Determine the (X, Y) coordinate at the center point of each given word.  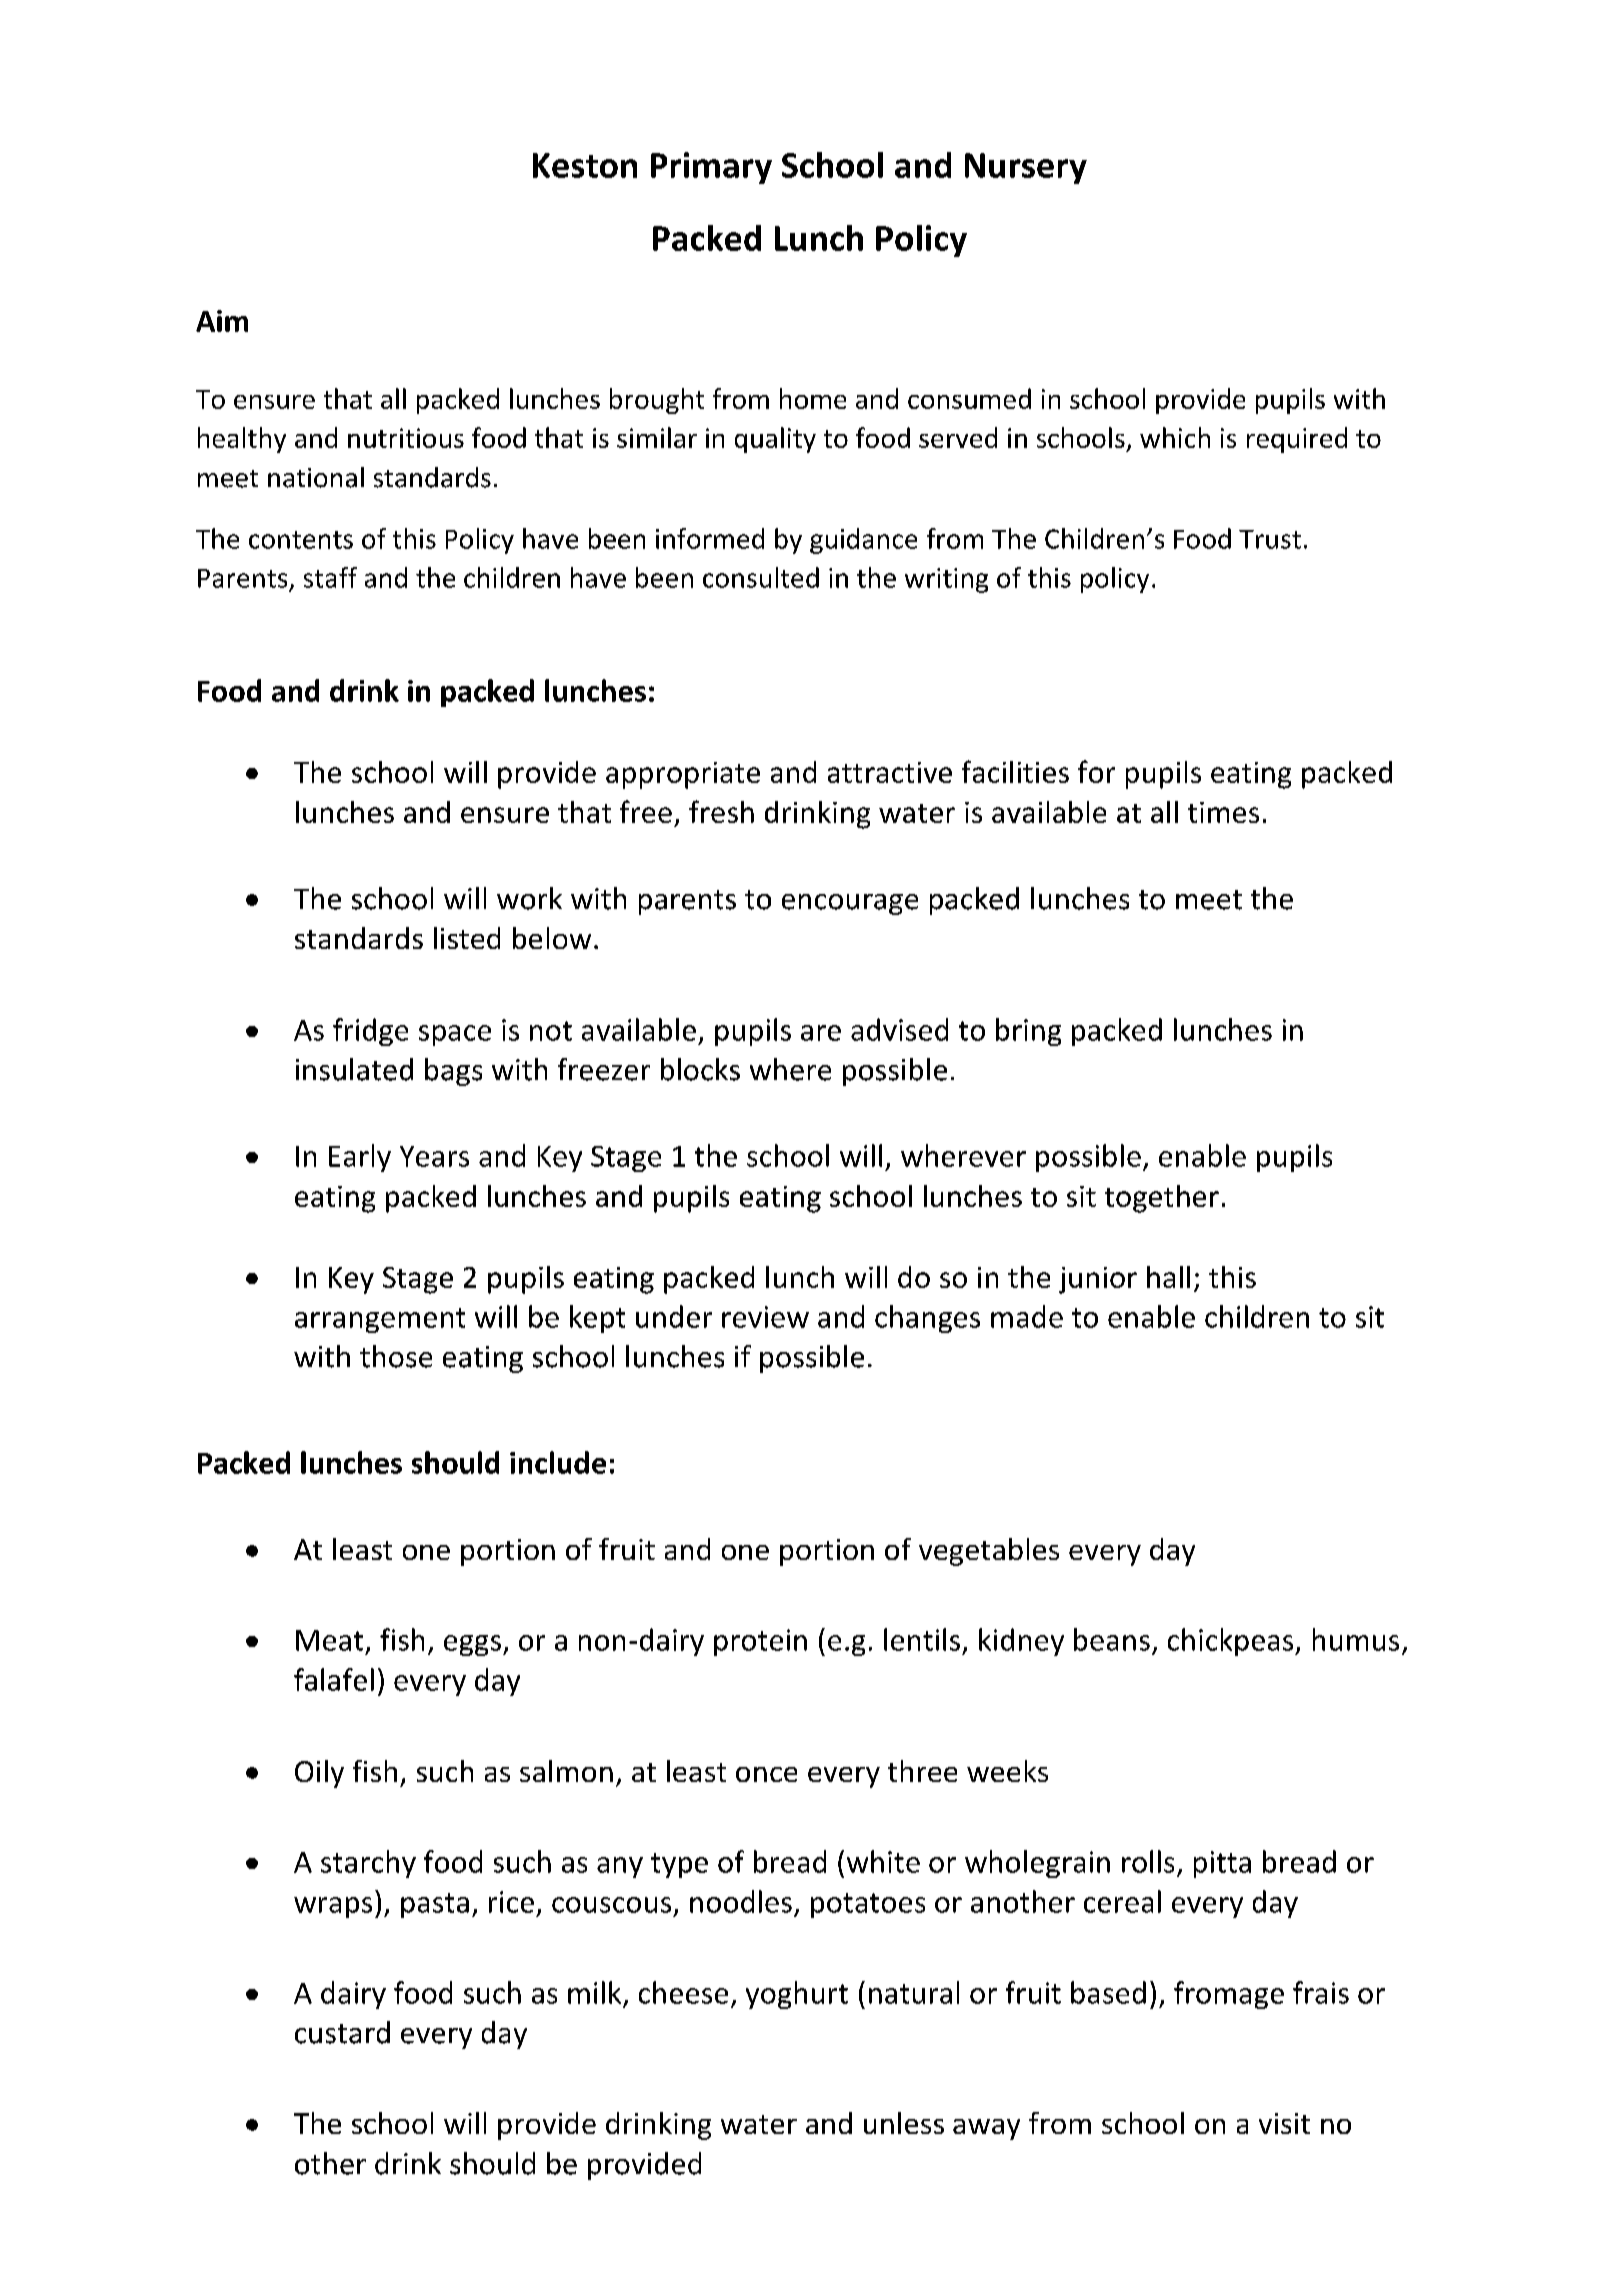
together (1162, 1199)
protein (760, 1642)
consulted (761, 577)
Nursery (1026, 168)
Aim (222, 321)
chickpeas (1232, 1642)
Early (360, 1158)
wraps (333, 1907)
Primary (711, 168)
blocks (700, 1069)
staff (330, 577)
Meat (329, 1640)
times (1223, 812)
